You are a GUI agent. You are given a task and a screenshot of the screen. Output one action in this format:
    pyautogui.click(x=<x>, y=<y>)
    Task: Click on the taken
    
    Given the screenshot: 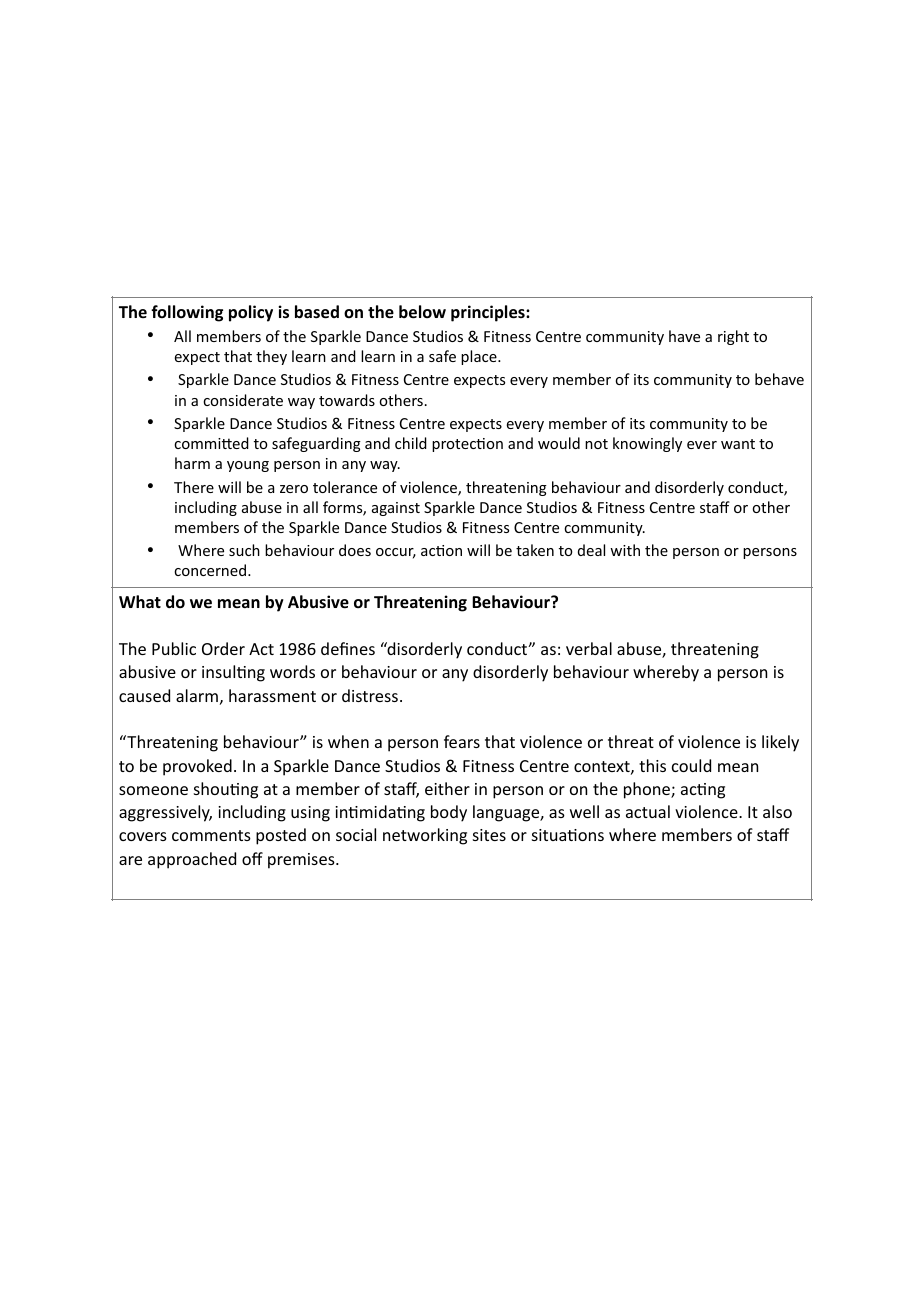 What is the action you would take?
    pyautogui.click(x=535, y=550)
